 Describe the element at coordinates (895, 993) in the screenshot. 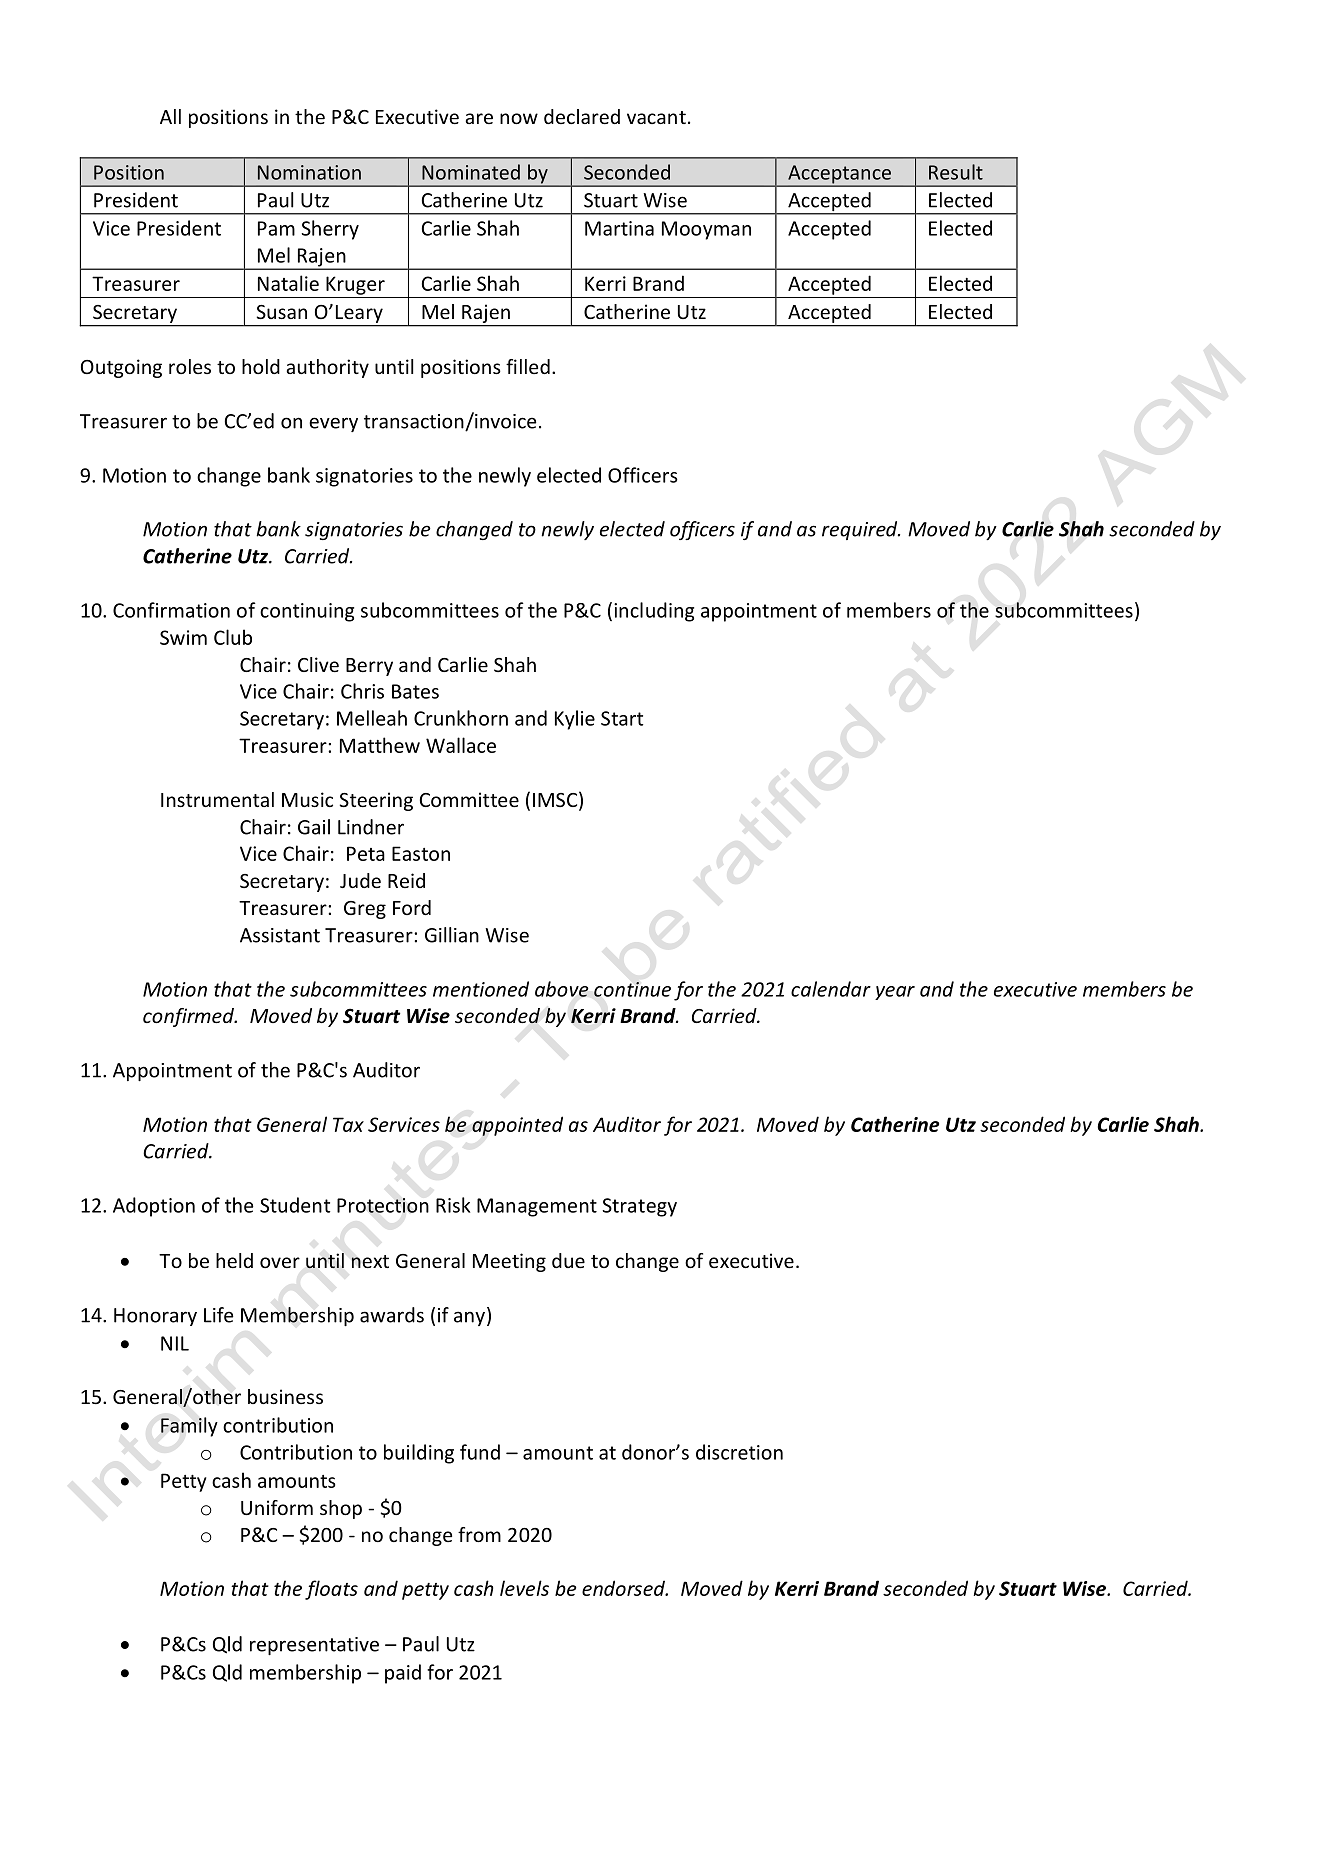

I see `year` at that location.
